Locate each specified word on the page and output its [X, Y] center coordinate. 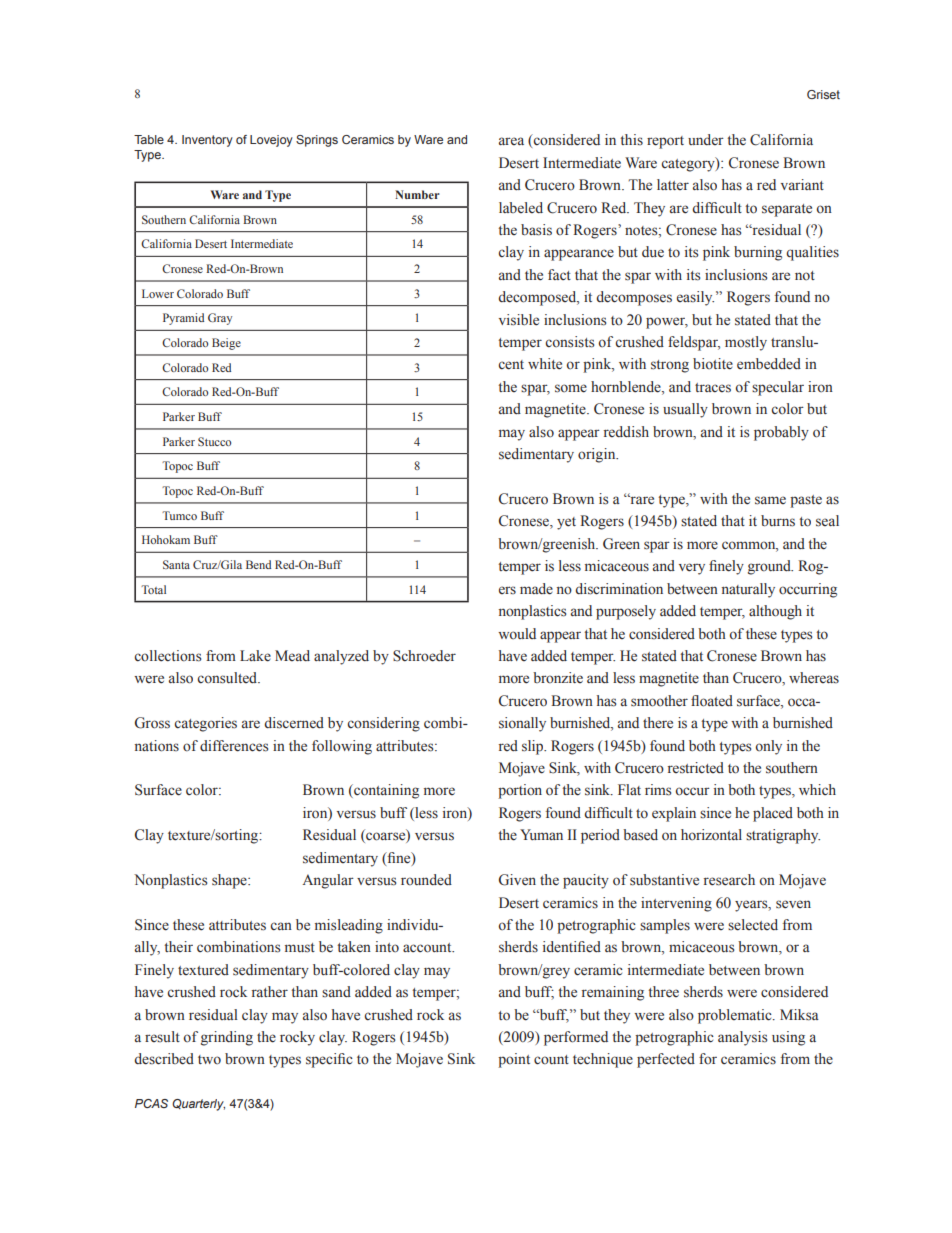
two [209, 1059]
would [517, 633]
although [775, 612]
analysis [742, 1038]
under [706, 139]
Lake [255, 656]
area [511, 141]
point [514, 1060]
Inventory [207, 141]
